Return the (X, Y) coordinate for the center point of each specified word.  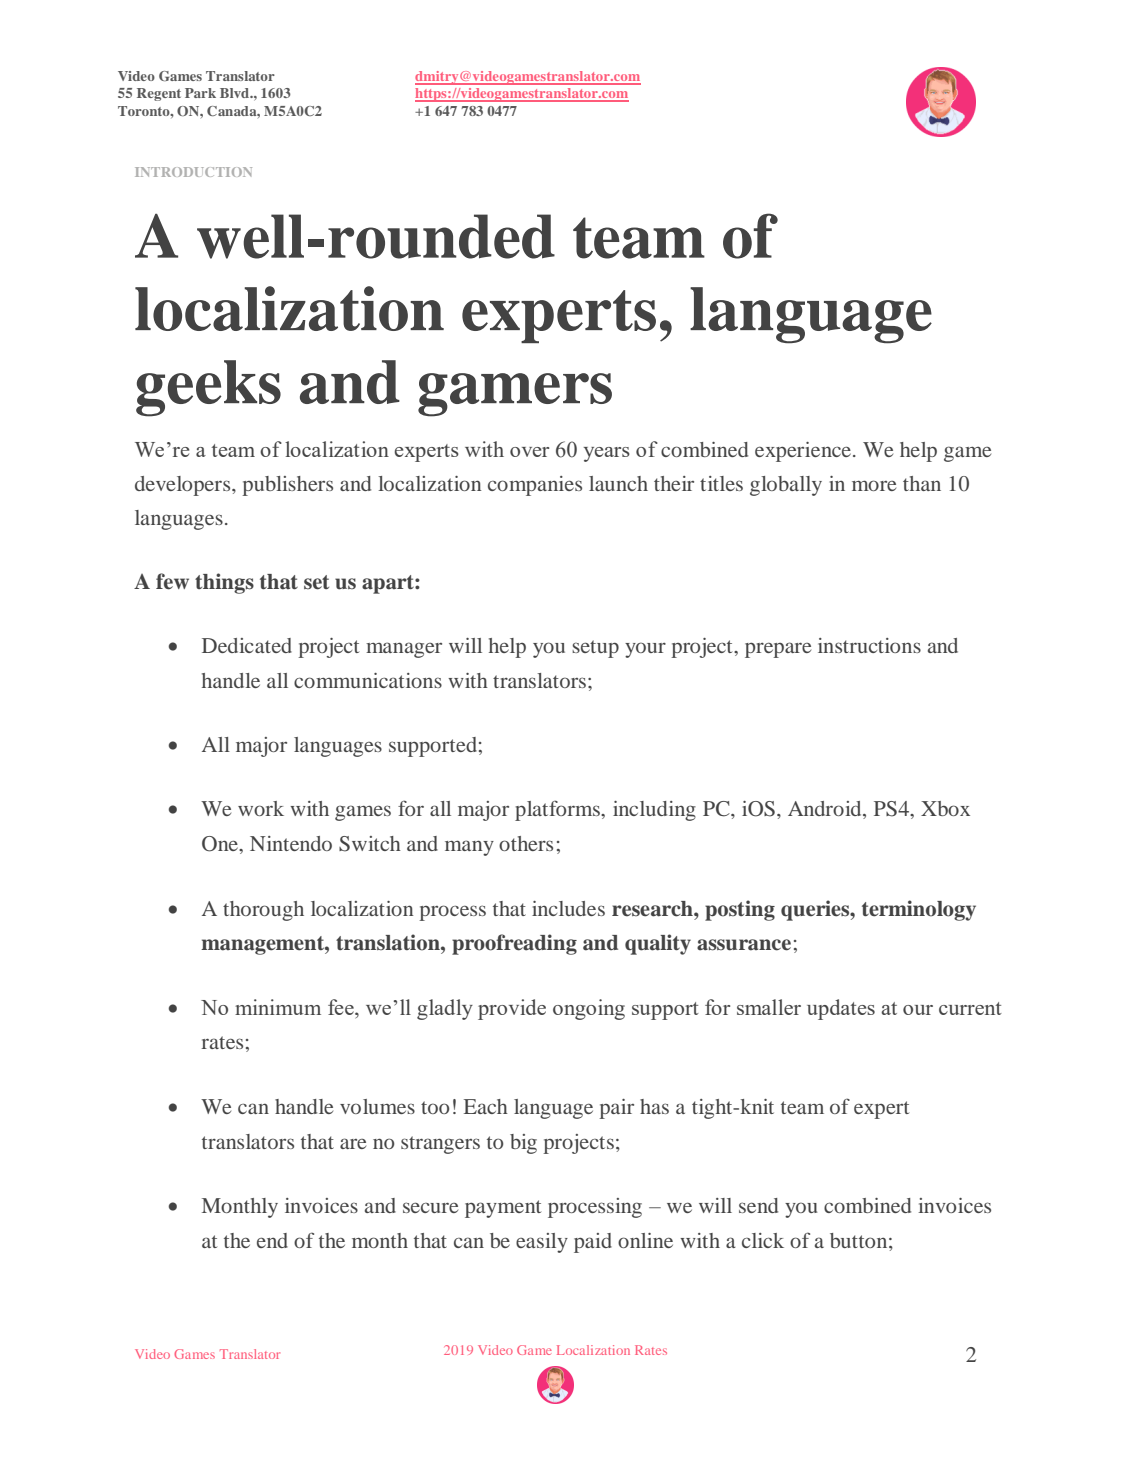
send (758, 1205)
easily (542, 1243)
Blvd (236, 93)
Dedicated (247, 645)
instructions (869, 645)
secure (430, 1207)
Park (200, 93)
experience (804, 452)
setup (595, 649)
